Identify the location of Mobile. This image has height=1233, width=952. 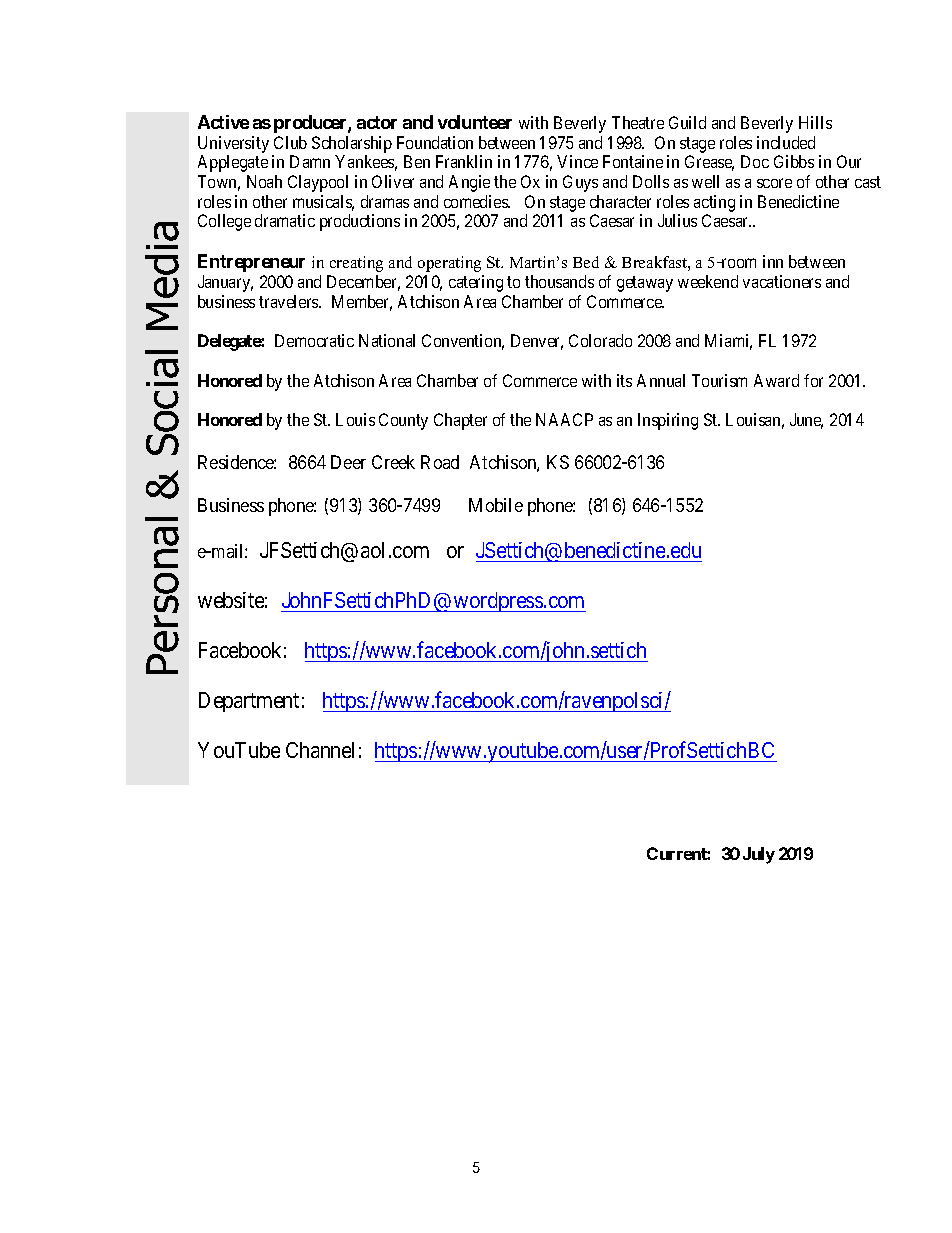
(496, 505).
